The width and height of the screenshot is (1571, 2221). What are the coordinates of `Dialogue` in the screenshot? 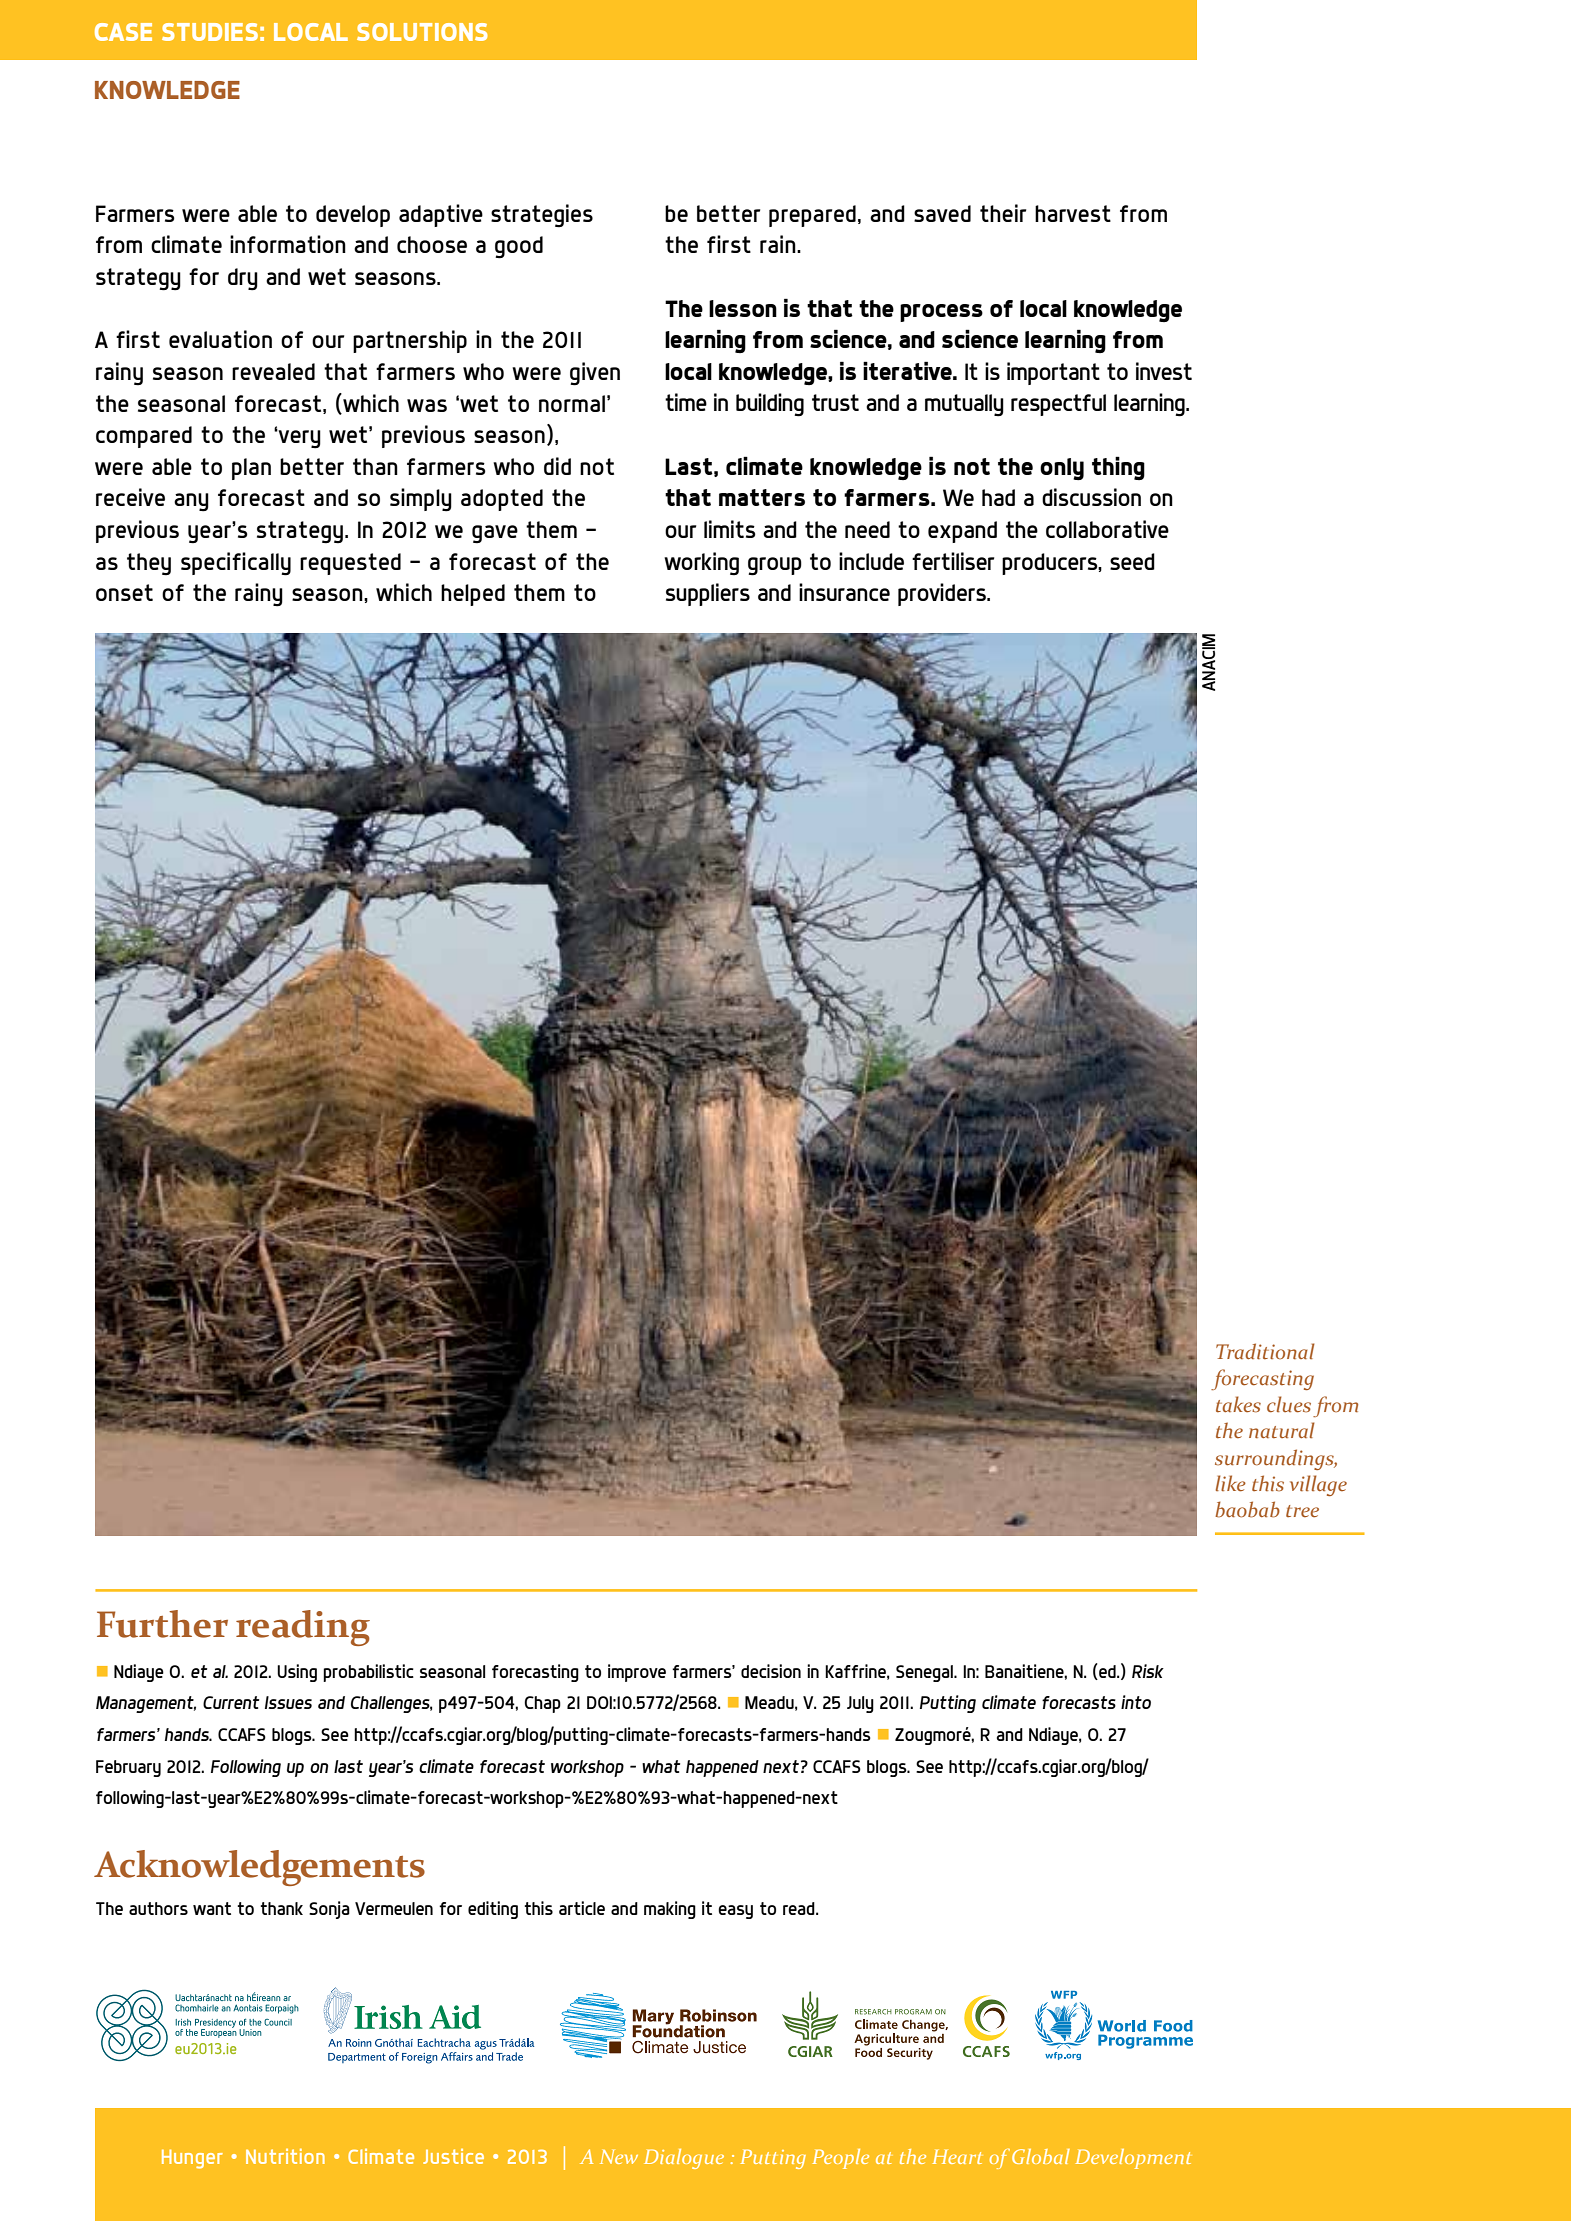 It's located at (684, 2159).
